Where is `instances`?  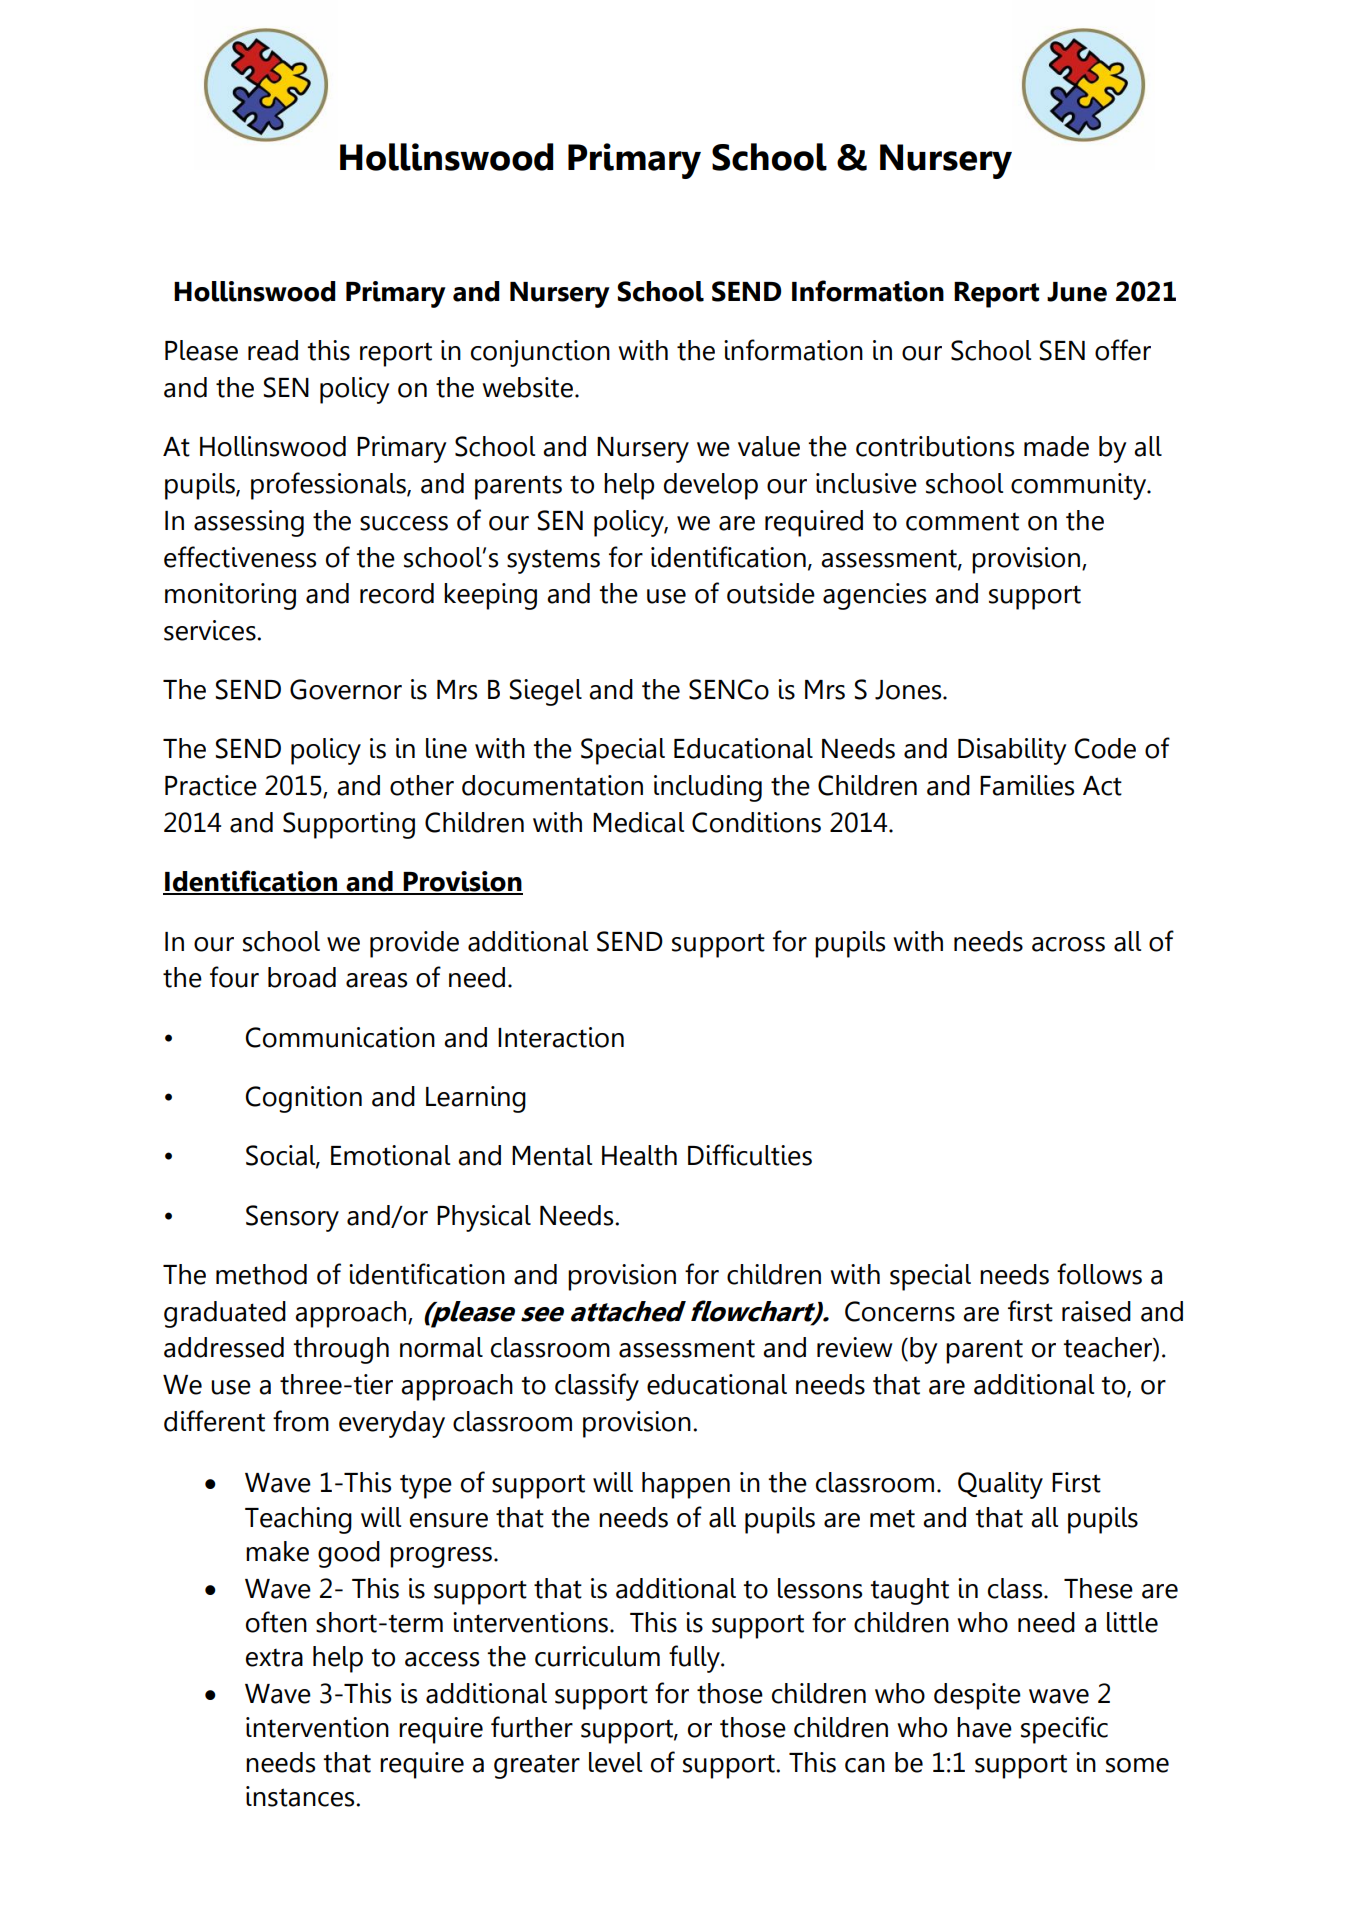
instances is located at coordinates (301, 1796).
